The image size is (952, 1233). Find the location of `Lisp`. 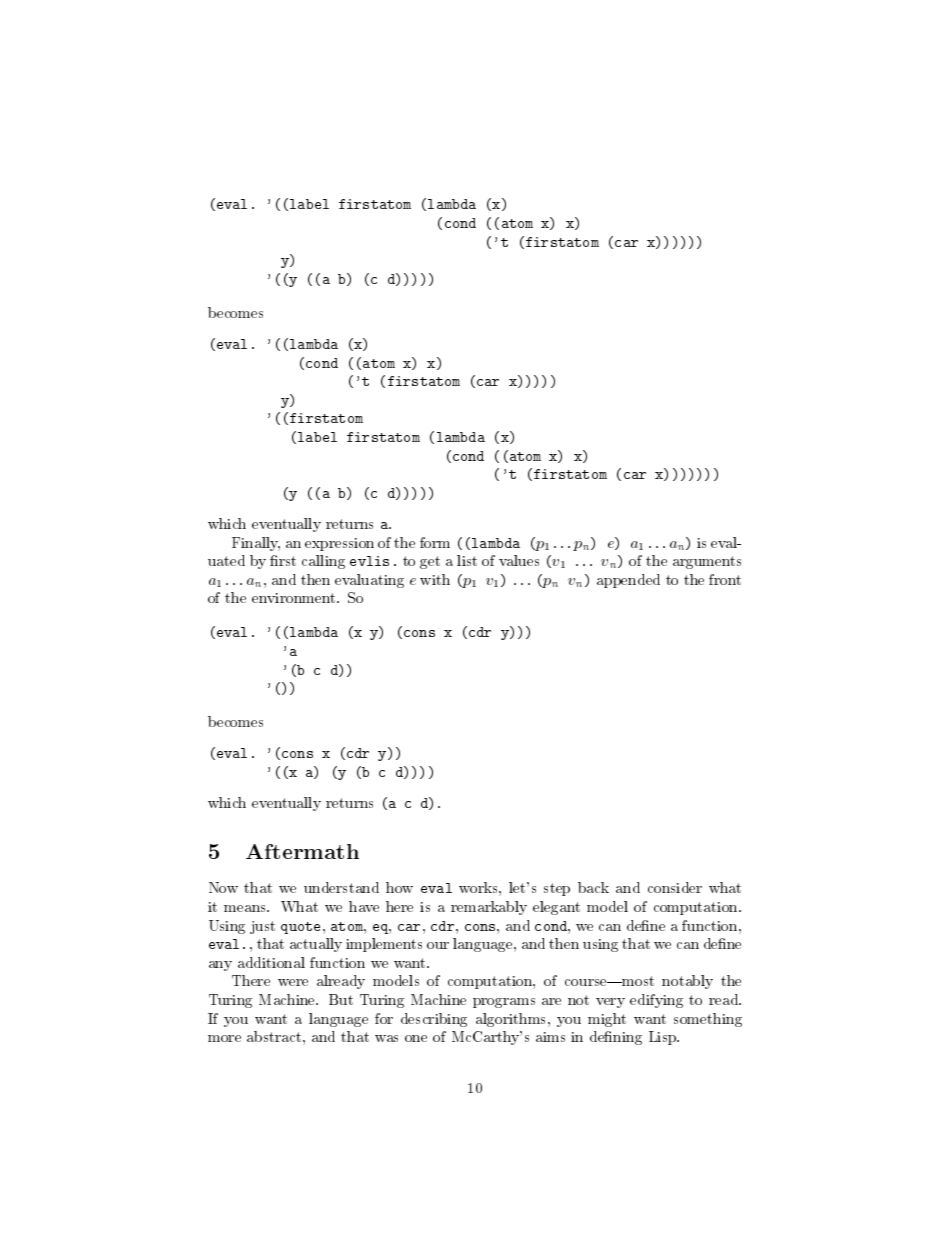

Lisp is located at coordinates (664, 1038).
